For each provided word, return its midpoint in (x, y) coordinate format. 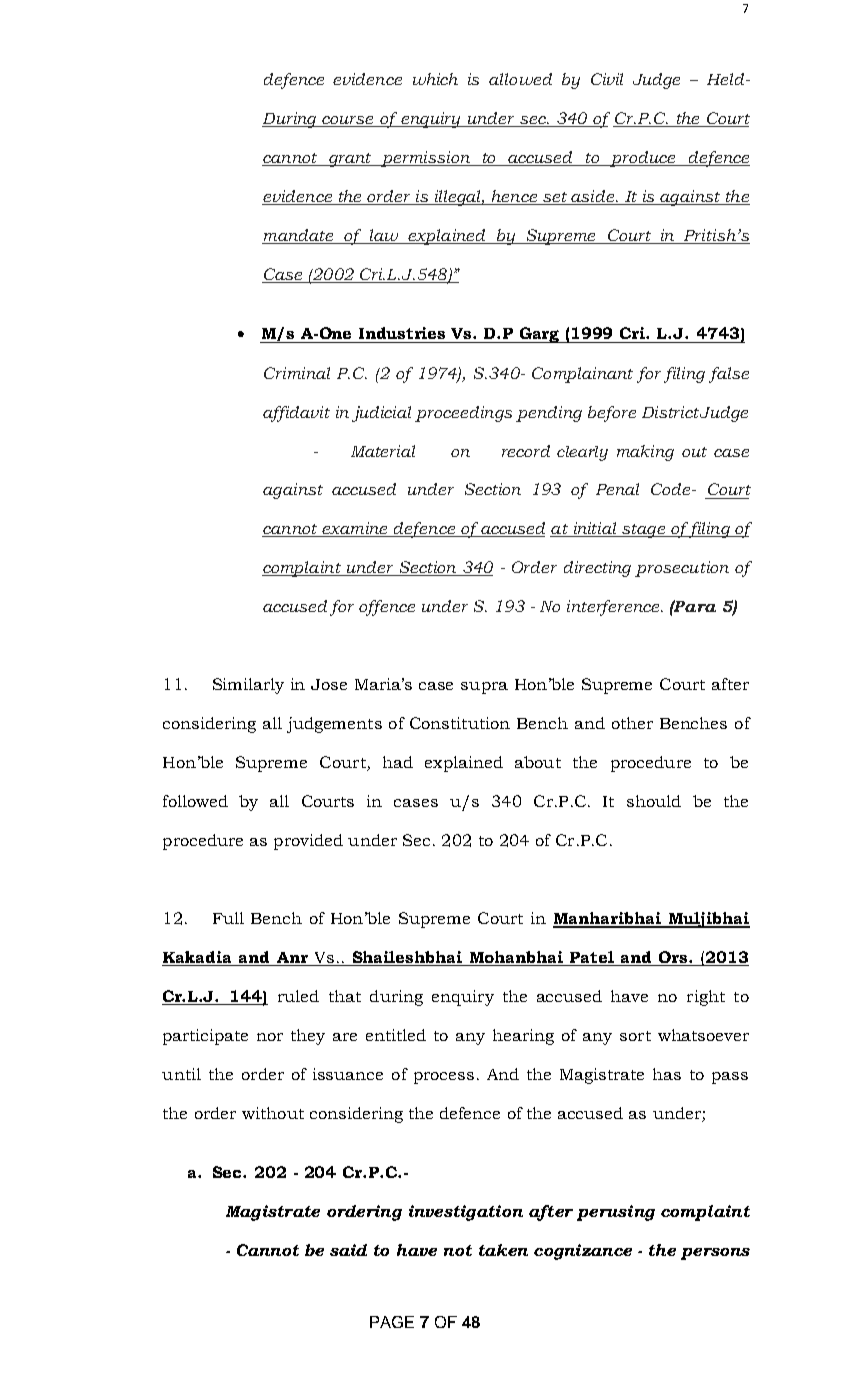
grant (350, 160)
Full (228, 918)
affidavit (296, 414)
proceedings (463, 414)
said (348, 1250)
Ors (673, 958)
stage (644, 531)
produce (643, 159)
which (435, 79)
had (398, 762)
